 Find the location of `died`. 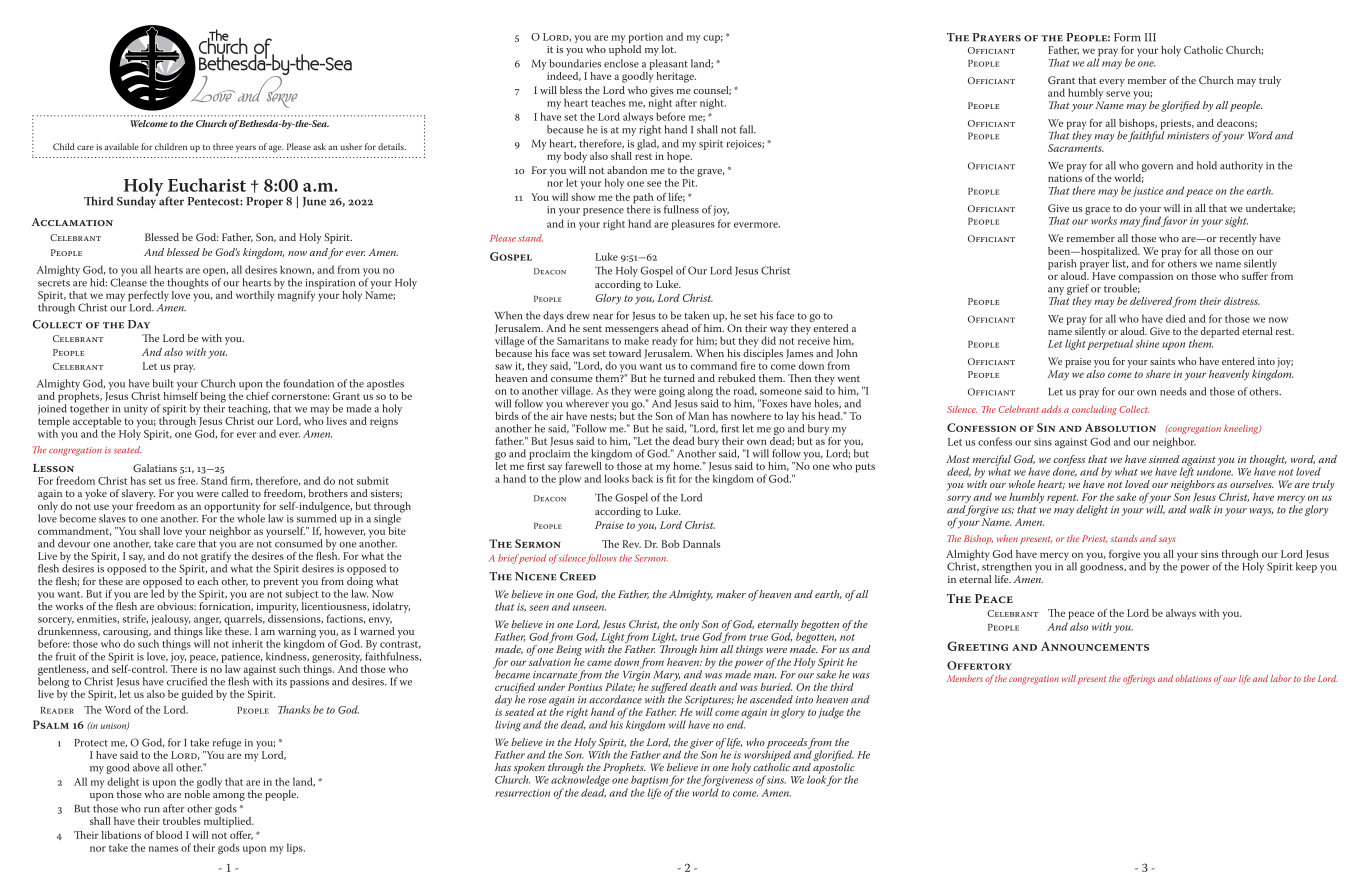

died is located at coordinates (1176, 318).
